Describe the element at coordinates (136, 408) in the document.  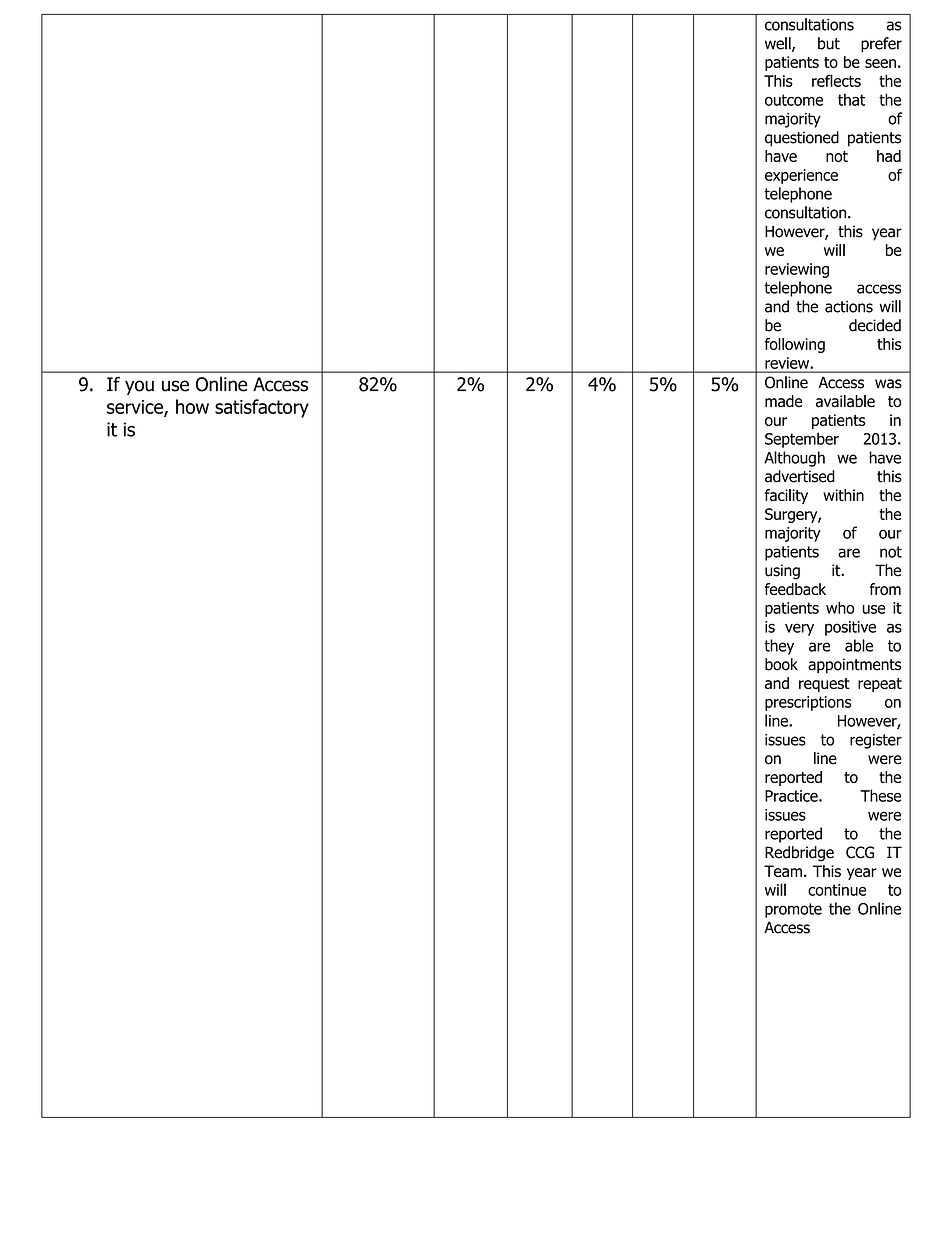
I see `service` at that location.
